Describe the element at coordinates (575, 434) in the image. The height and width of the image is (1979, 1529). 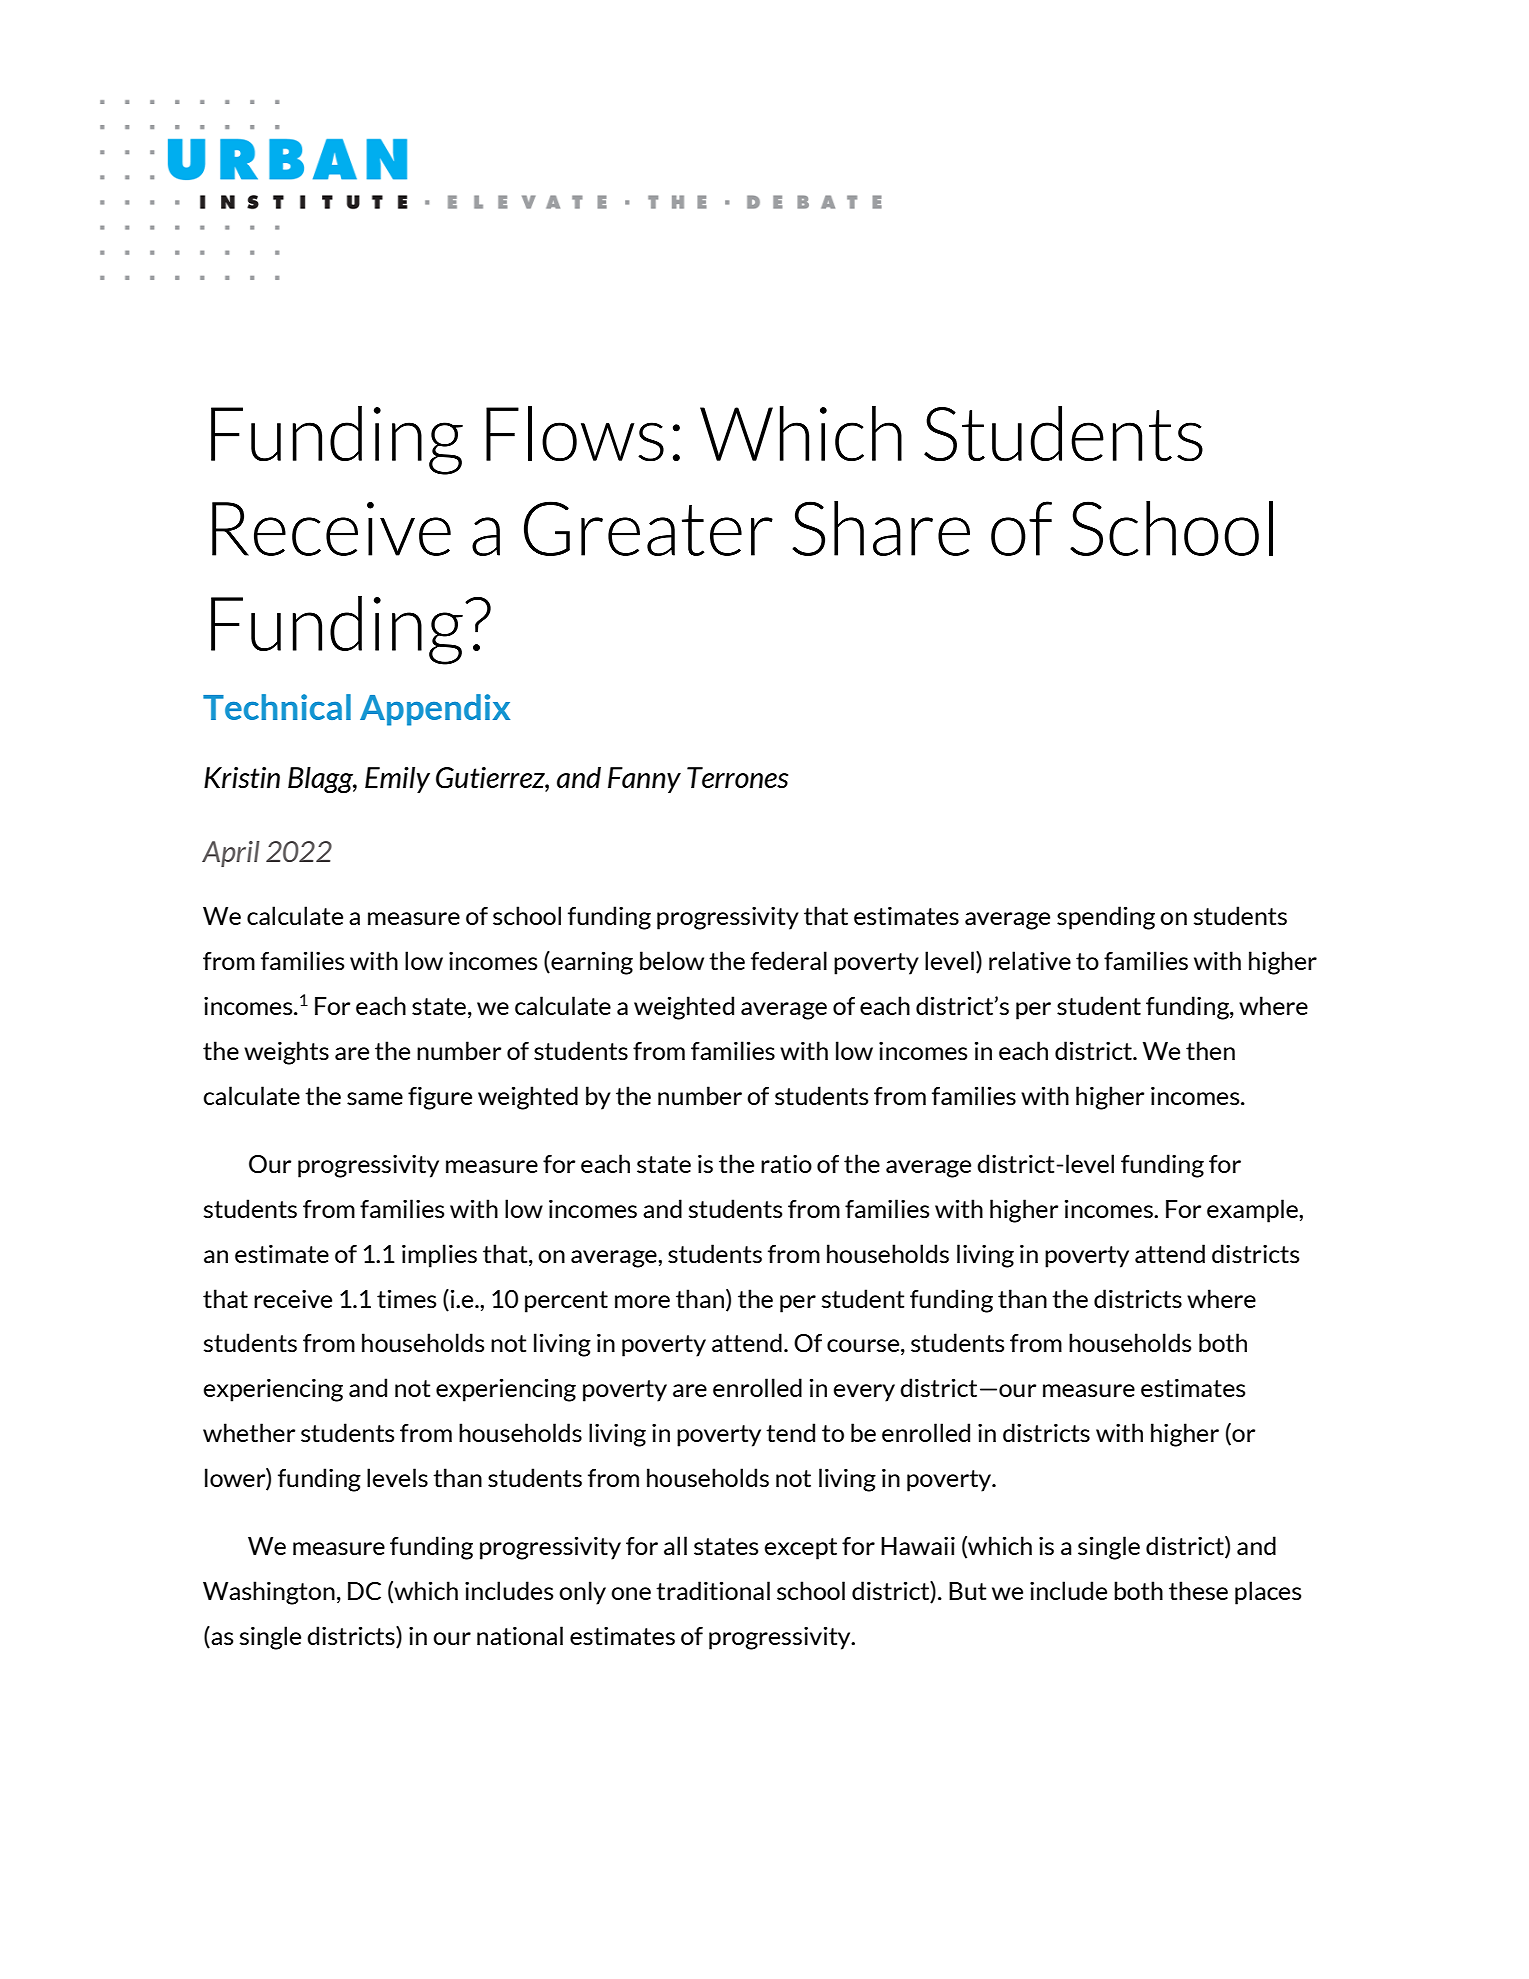
I see `Flows` at that location.
